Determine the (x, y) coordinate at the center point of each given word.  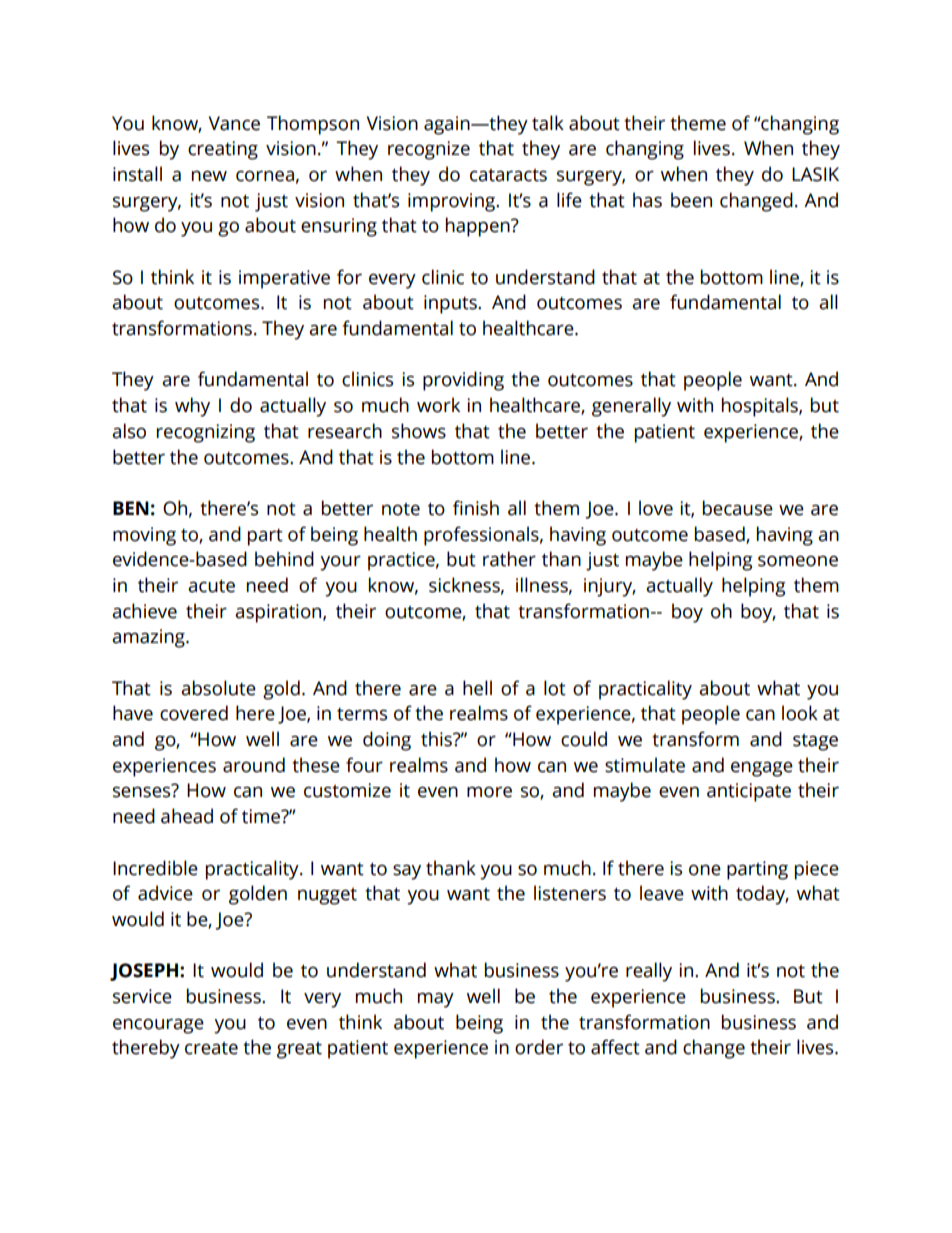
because (738, 508)
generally (631, 407)
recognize (429, 150)
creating (223, 150)
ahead (187, 816)
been (691, 200)
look (800, 713)
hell (477, 688)
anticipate (749, 792)
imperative (284, 279)
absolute (218, 688)
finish (476, 508)
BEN (131, 508)
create (211, 1048)
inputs (451, 304)
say (407, 872)
